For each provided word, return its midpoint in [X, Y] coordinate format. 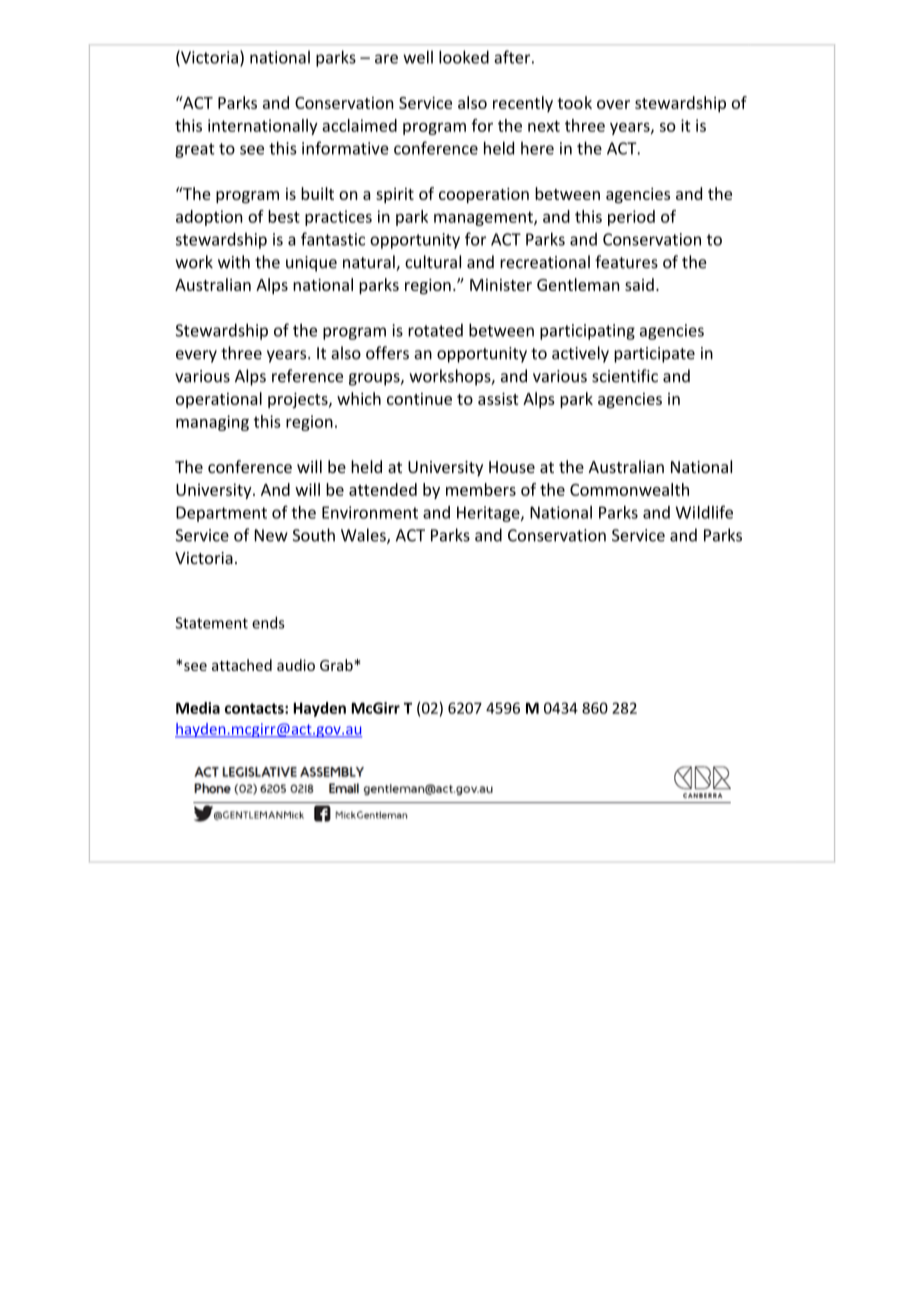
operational [219, 400]
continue [419, 399]
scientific [625, 376]
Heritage [489, 514]
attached [242, 665]
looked [464, 57]
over [613, 104]
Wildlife [704, 512]
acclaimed [359, 125]
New [271, 535]
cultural [433, 262]
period [631, 218]
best [284, 216]
